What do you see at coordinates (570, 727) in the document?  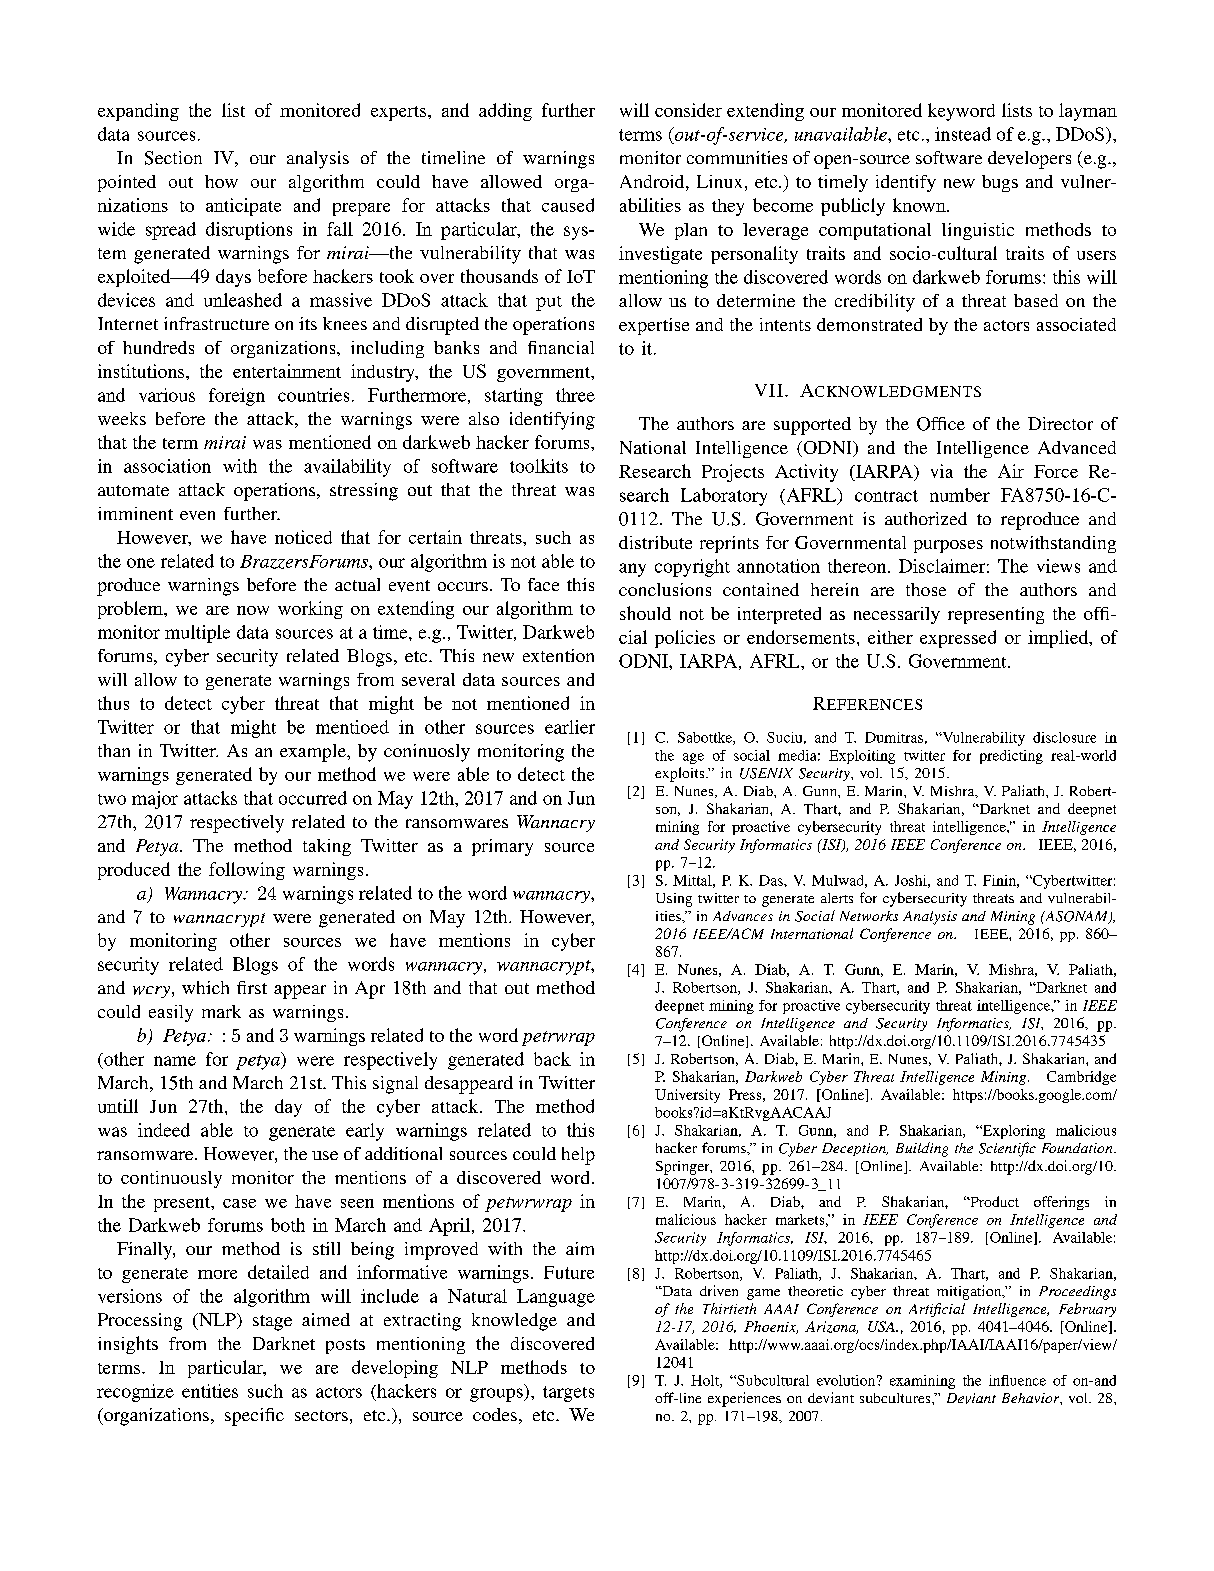 I see `earlier` at bounding box center [570, 727].
